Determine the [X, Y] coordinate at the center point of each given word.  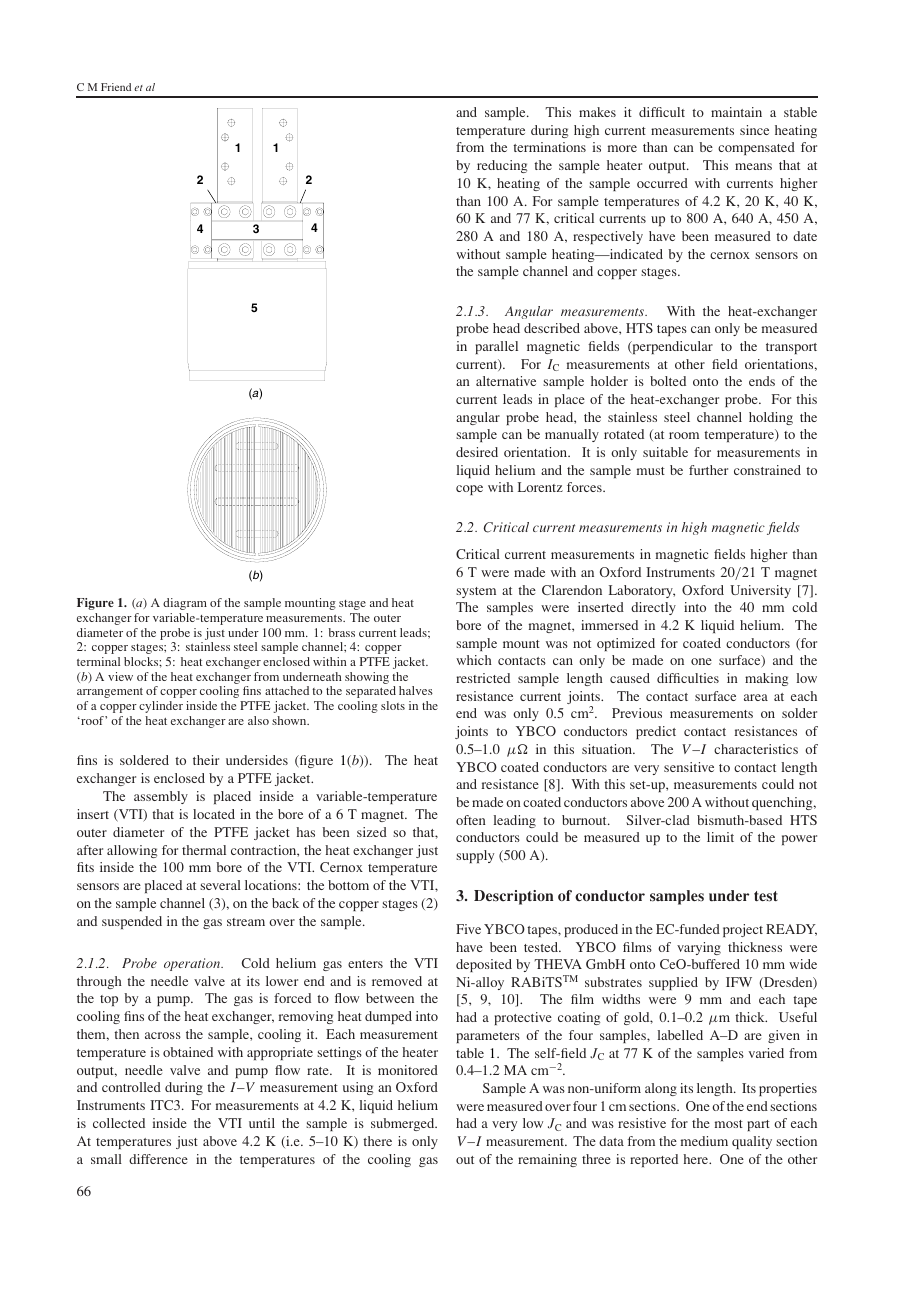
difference [158, 1159]
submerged [404, 1124]
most [729, 1124]
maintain [736, 112]
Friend [116, 87]
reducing [502, 166]
